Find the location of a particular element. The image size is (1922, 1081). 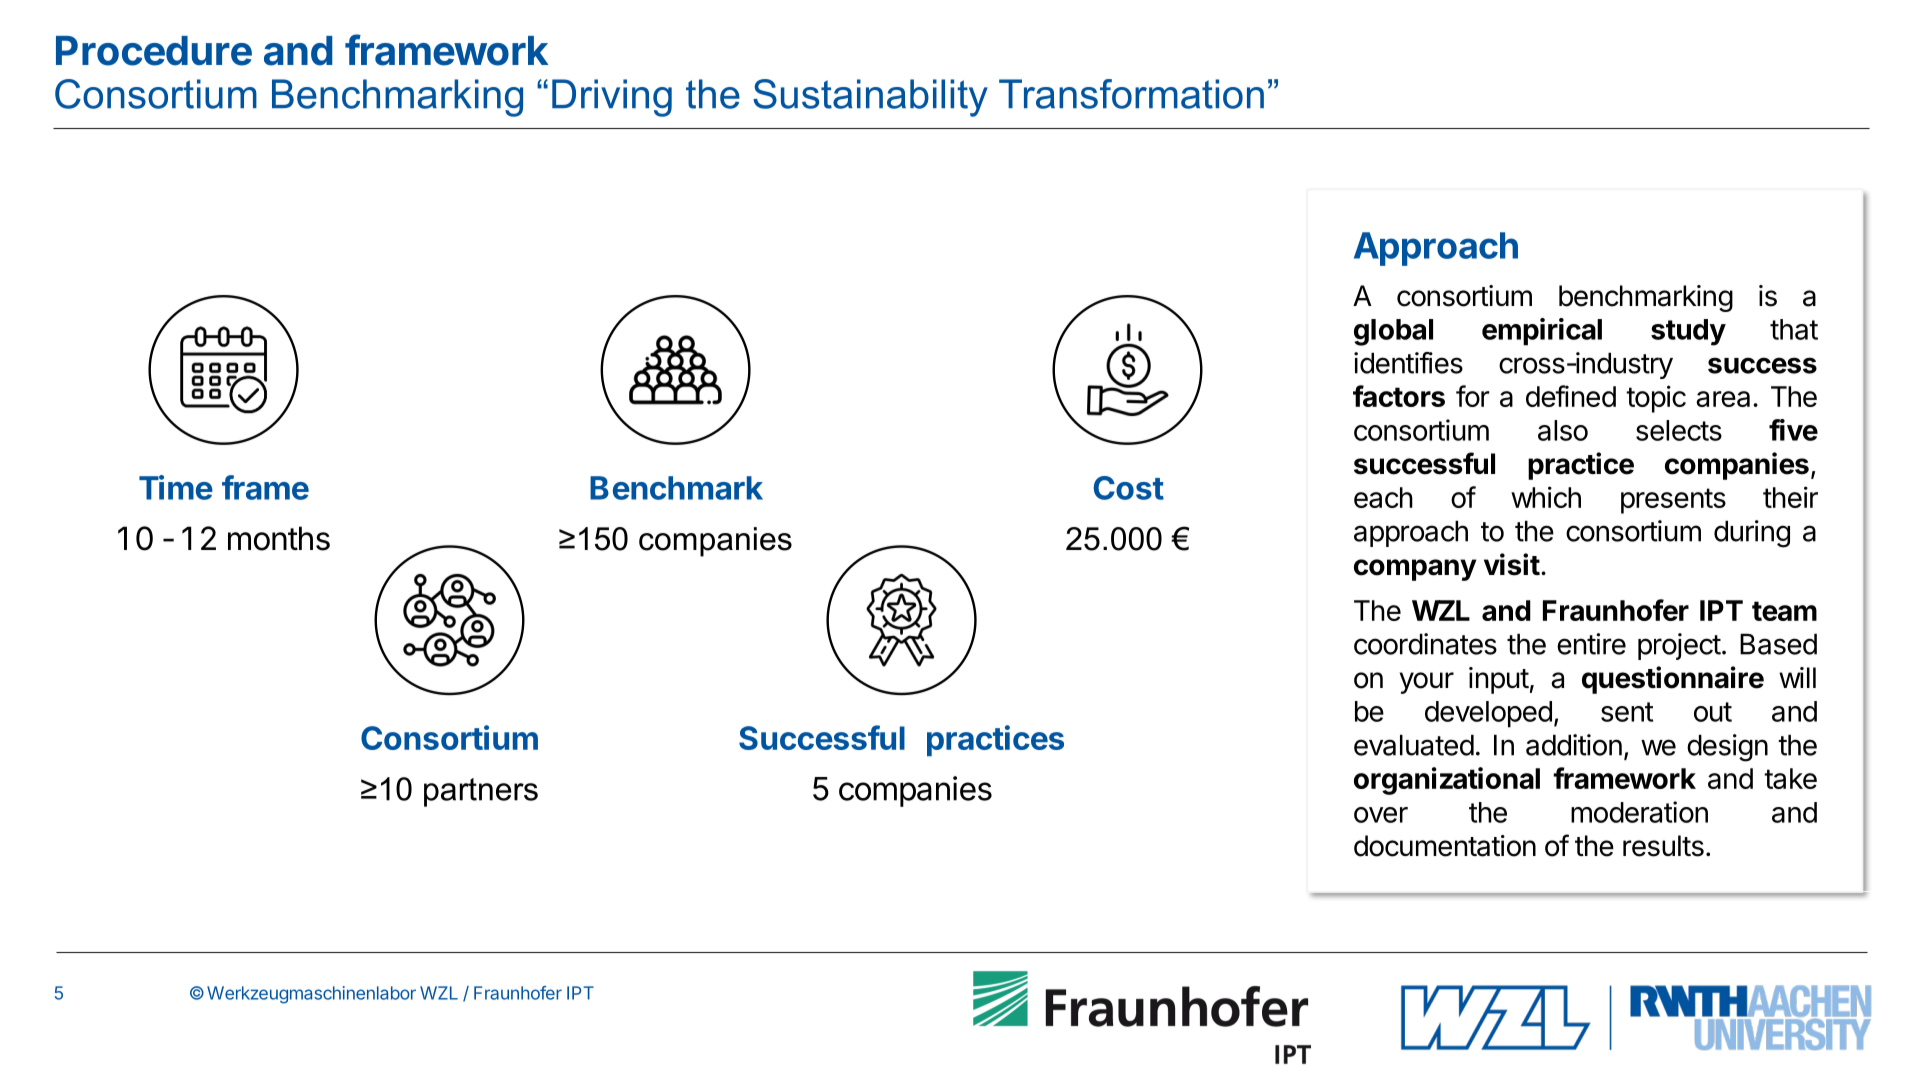

over is located at coordinates (1381, 815).
